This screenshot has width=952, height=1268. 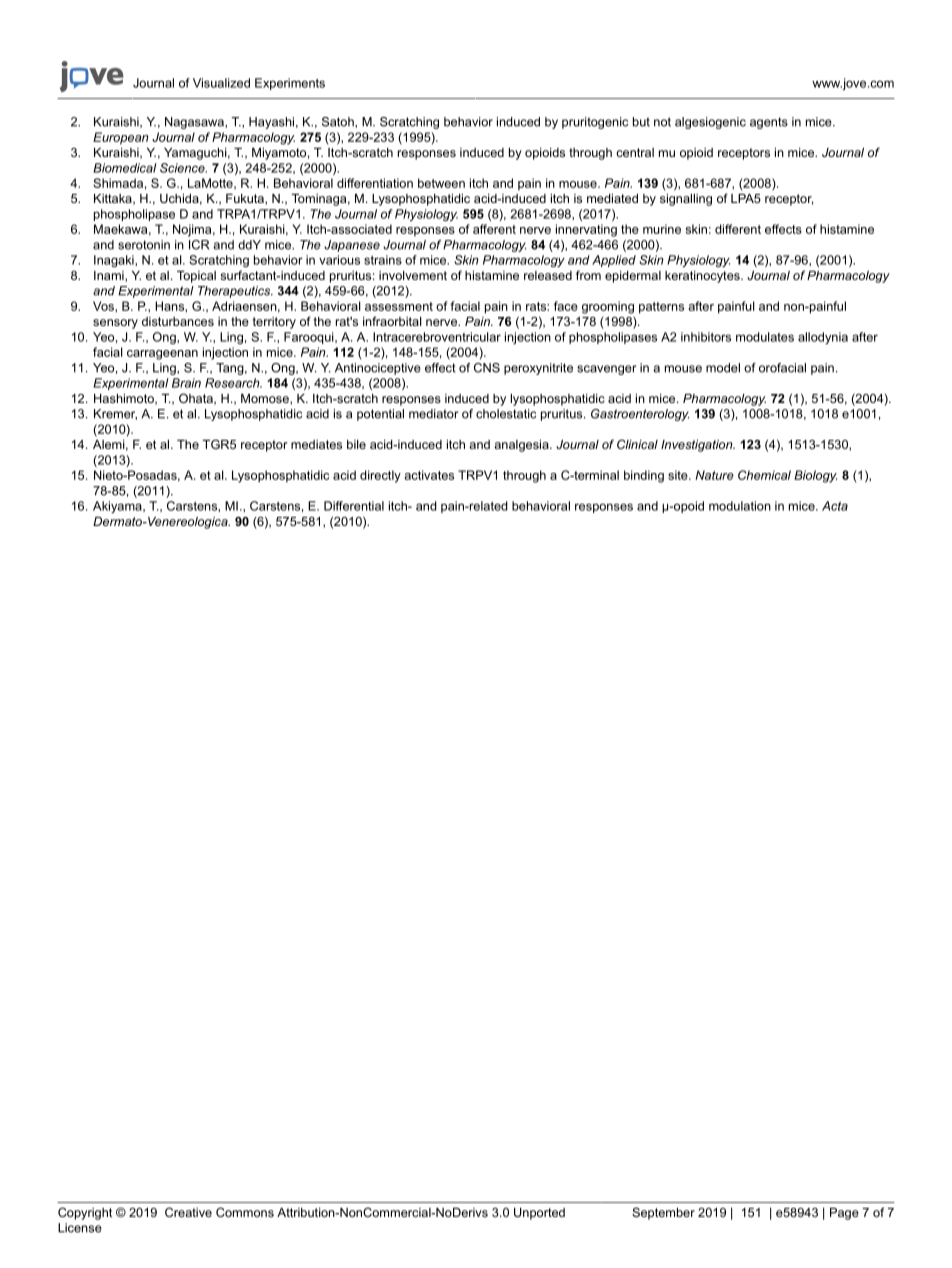 What do you see at coordinates (441, 183) in the screenshot?
I see `between` at bounding box center [441, 183].
